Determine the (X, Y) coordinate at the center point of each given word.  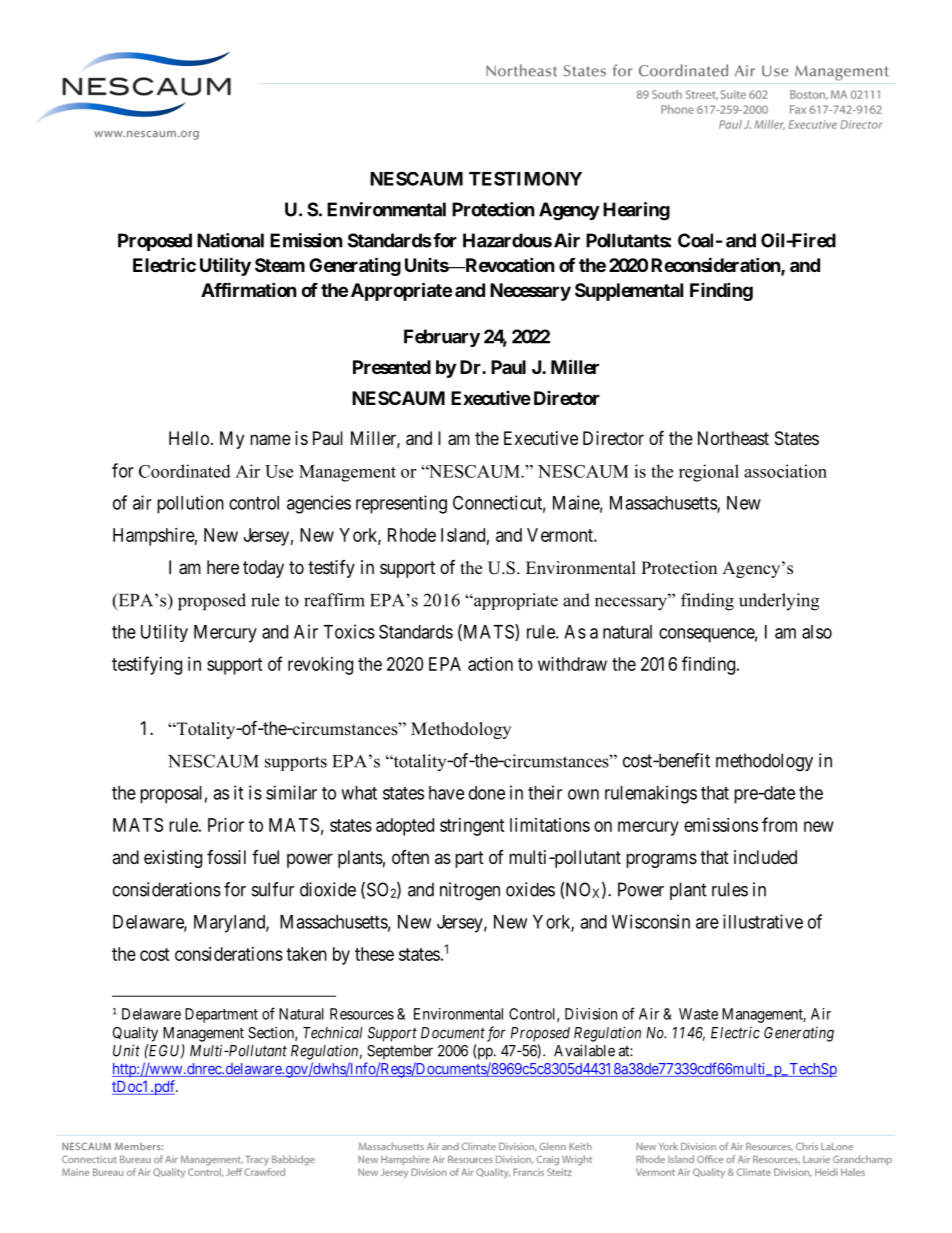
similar (291, 792)
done (487, 793)
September (400, 1052)
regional (709, 473)
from (779, 824)
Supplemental (629, 292)
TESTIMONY (525, 178)
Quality (135, 1034)
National (230, 240)
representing (401, 504)
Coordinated (185, 471)
